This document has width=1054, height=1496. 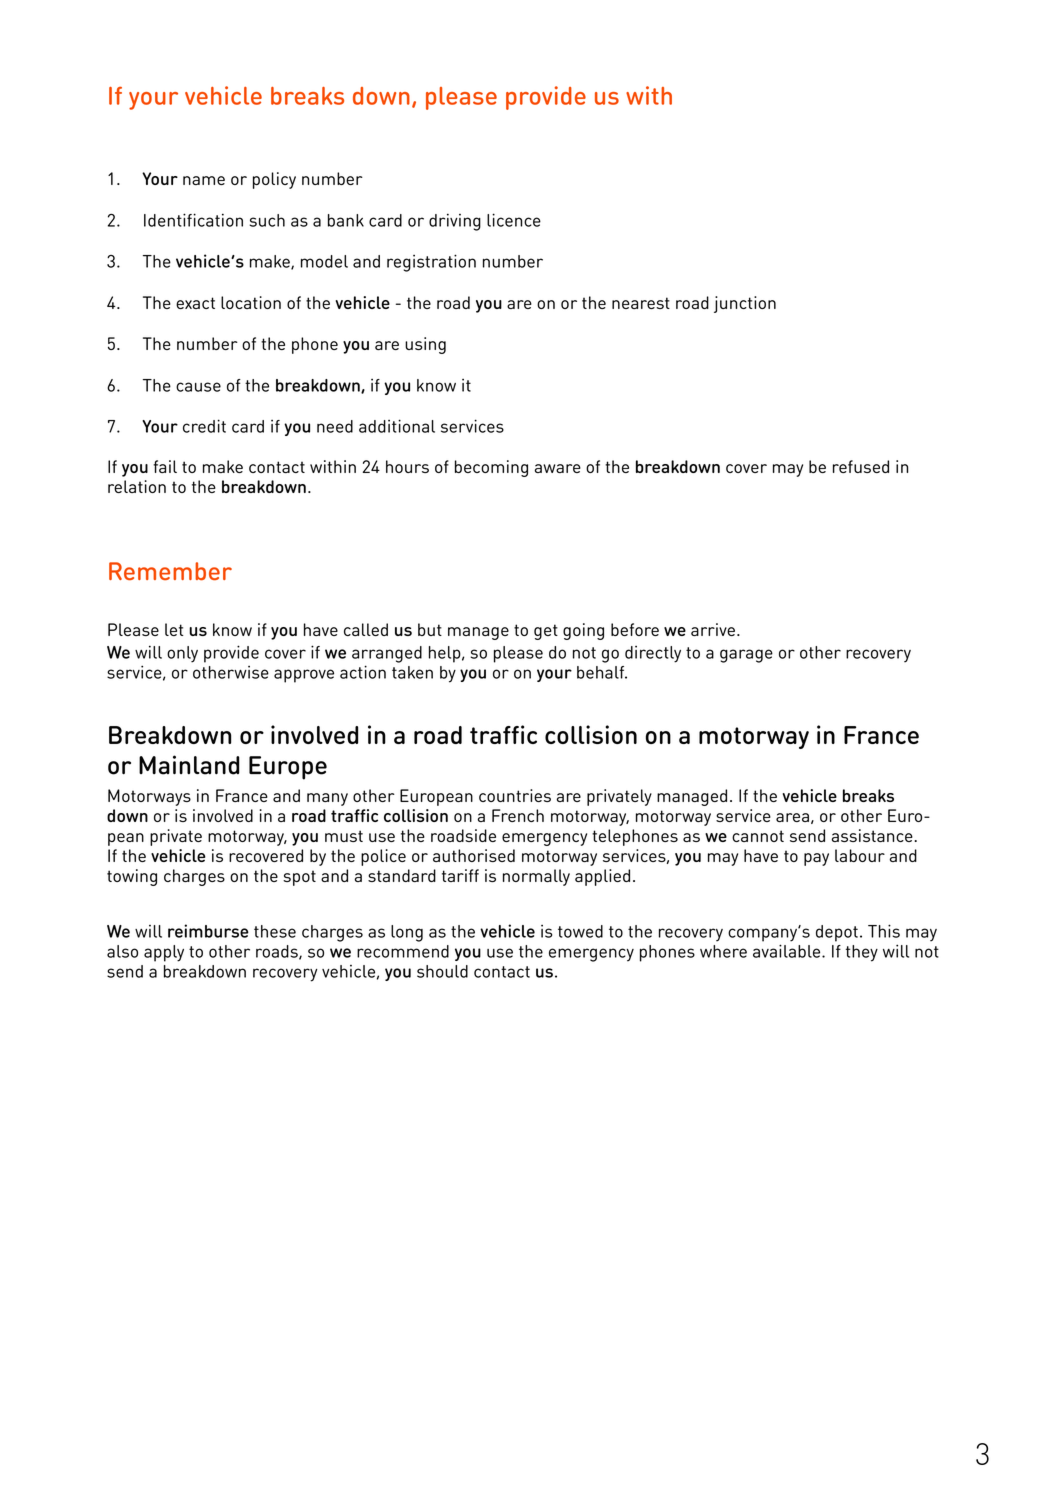 I want to click on licence, so click(x=514, y=220).
